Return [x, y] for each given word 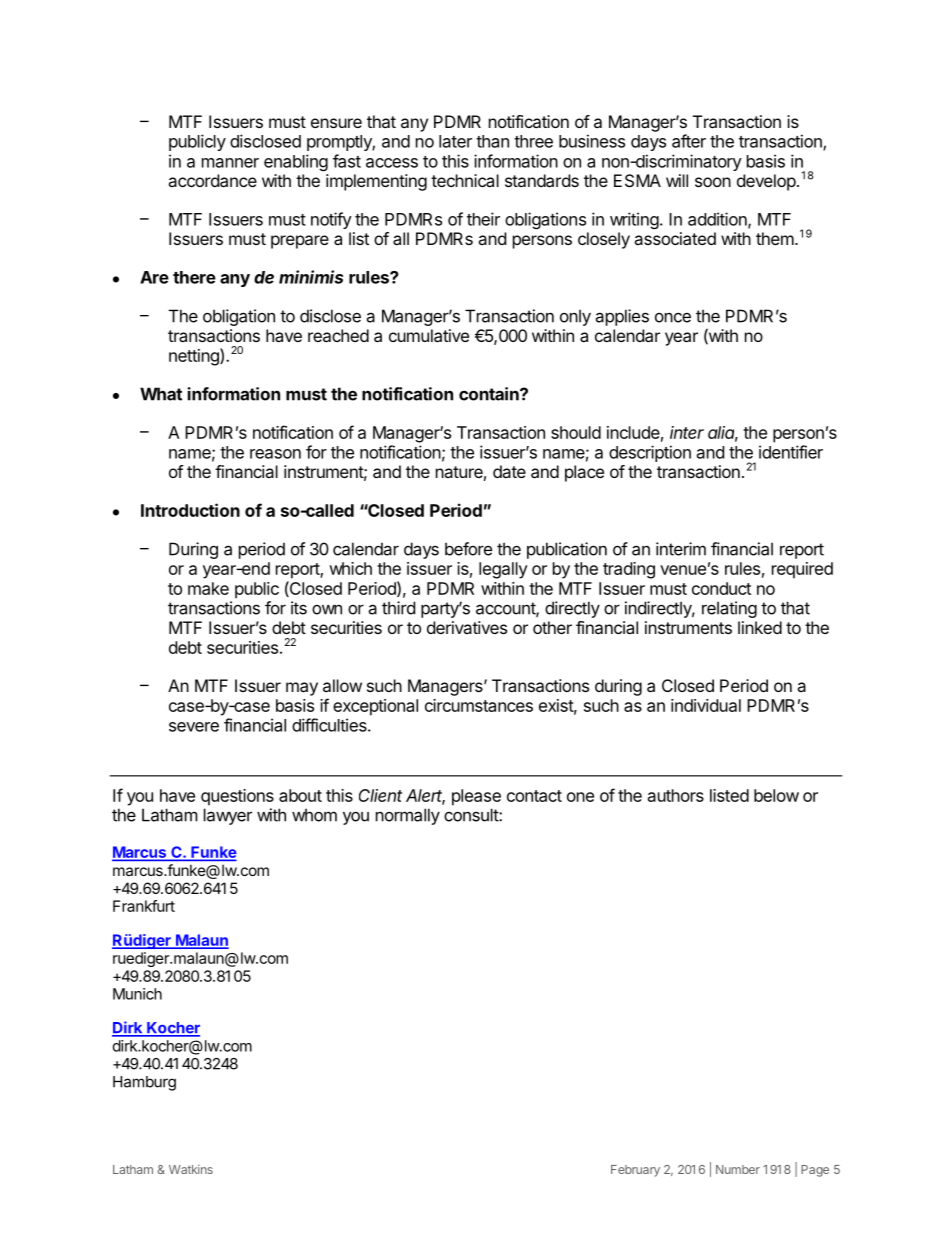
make [208, 588]
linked [760, 627]
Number [738, 1169]
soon [713, 182]
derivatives [467, 627]
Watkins [191, 1169]
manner [230, 163]
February [635, 1171]
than [492, 141]
